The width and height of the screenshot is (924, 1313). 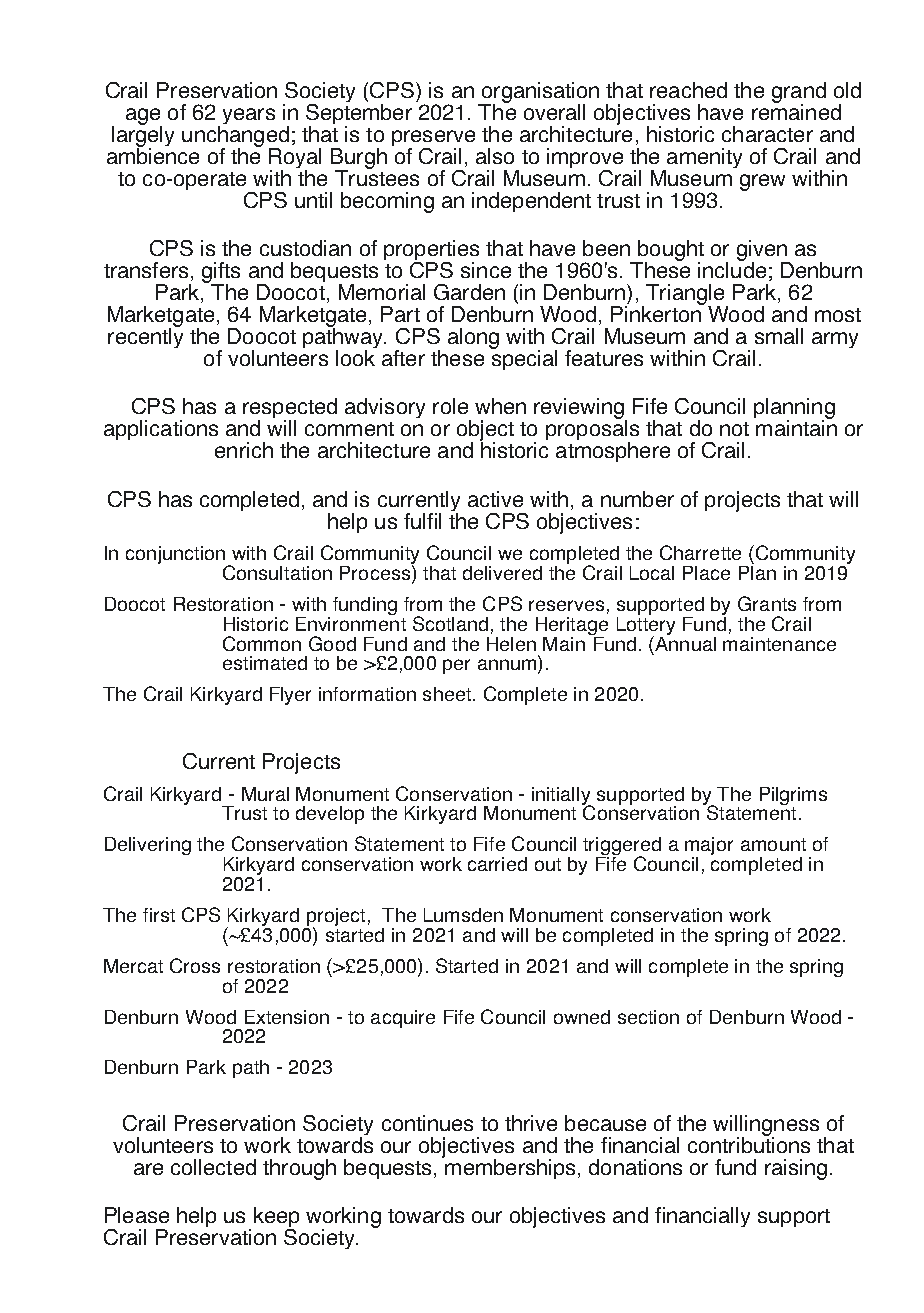 What do you see at coordinates (262, 643) in the screenshot?
I see `Common` at bounding box center [262, 643].
